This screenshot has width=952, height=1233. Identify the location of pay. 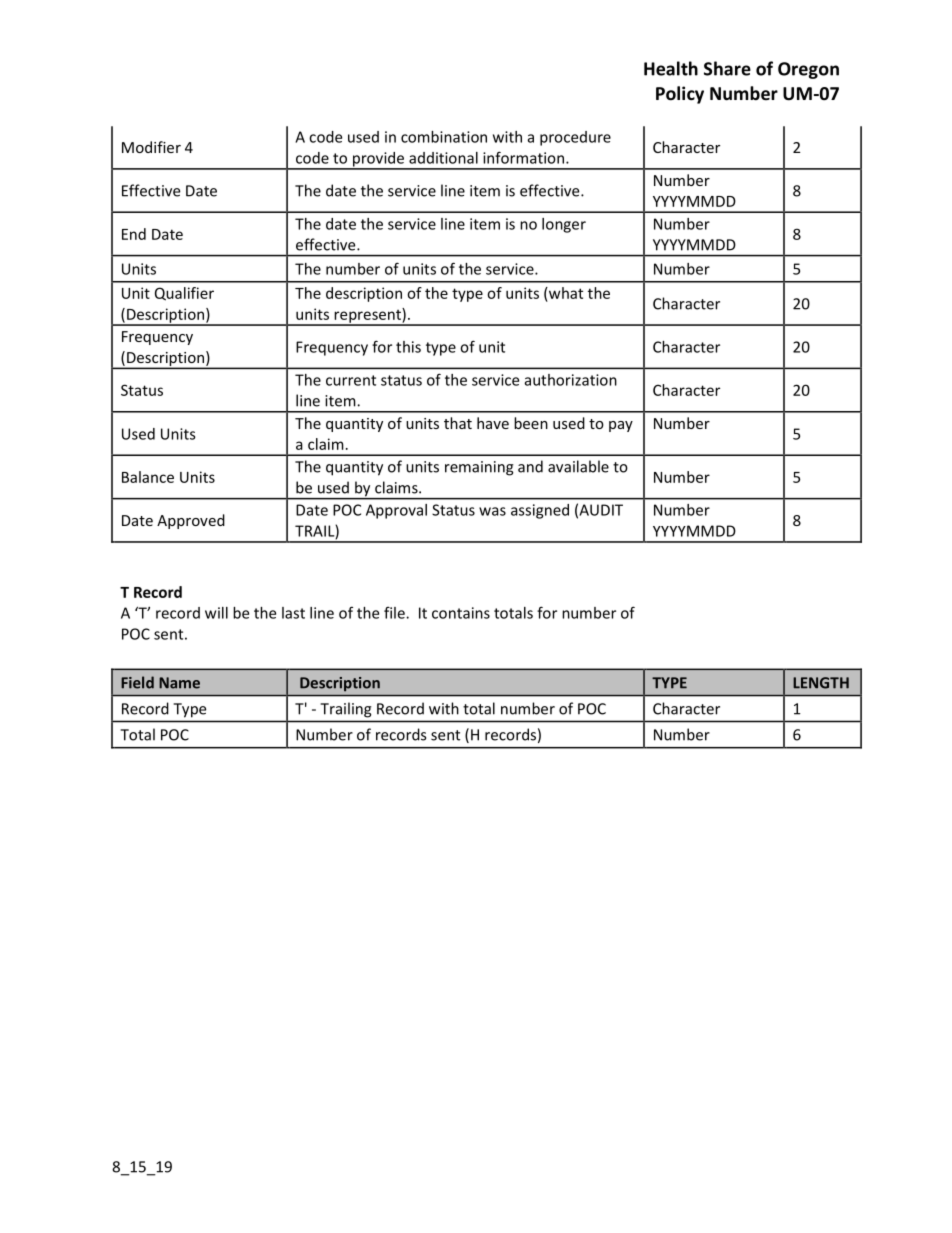
(621, 426).
